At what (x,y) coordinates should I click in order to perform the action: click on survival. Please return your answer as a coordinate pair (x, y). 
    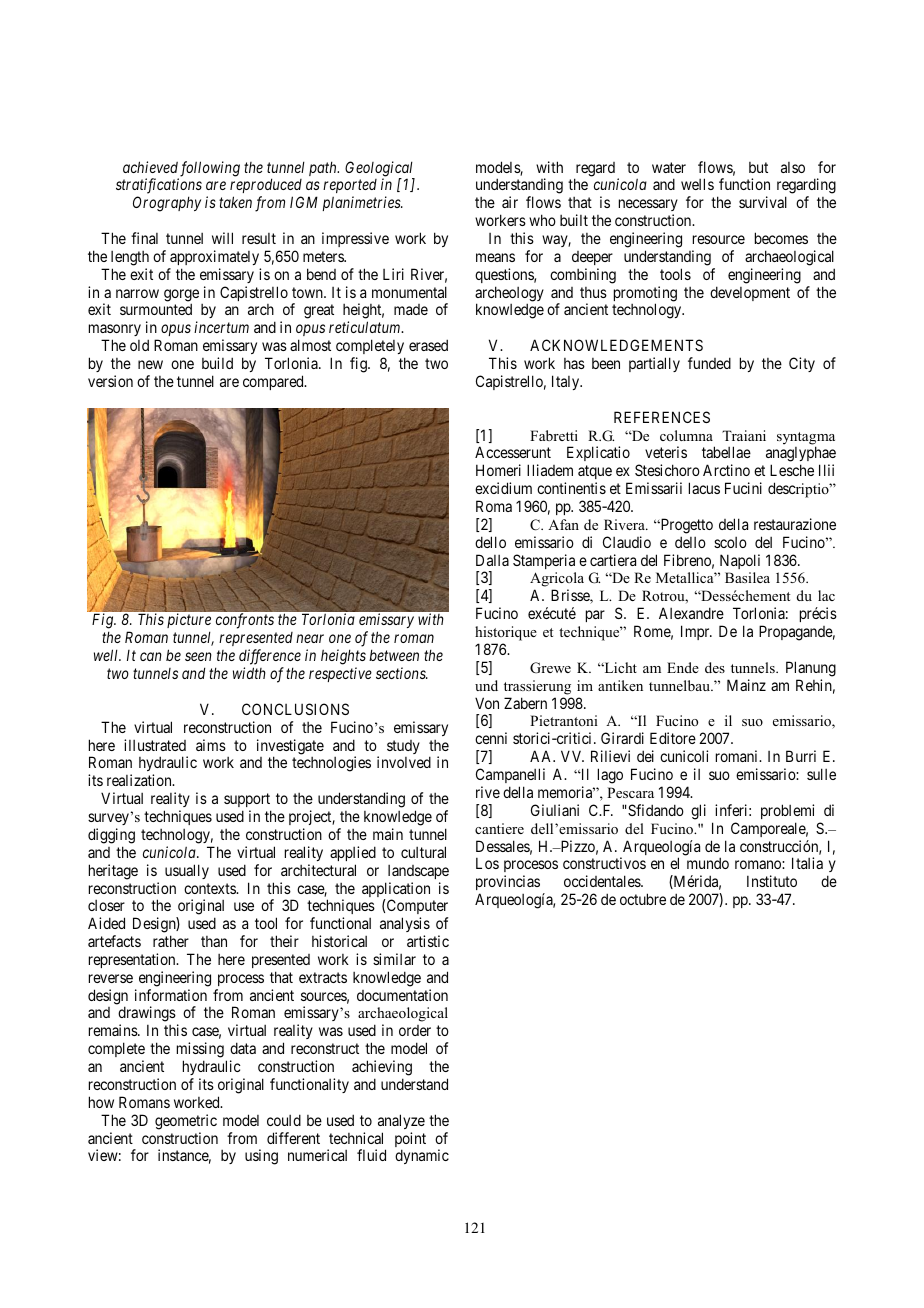
    Looking at the image, I should click on (763, 202).
